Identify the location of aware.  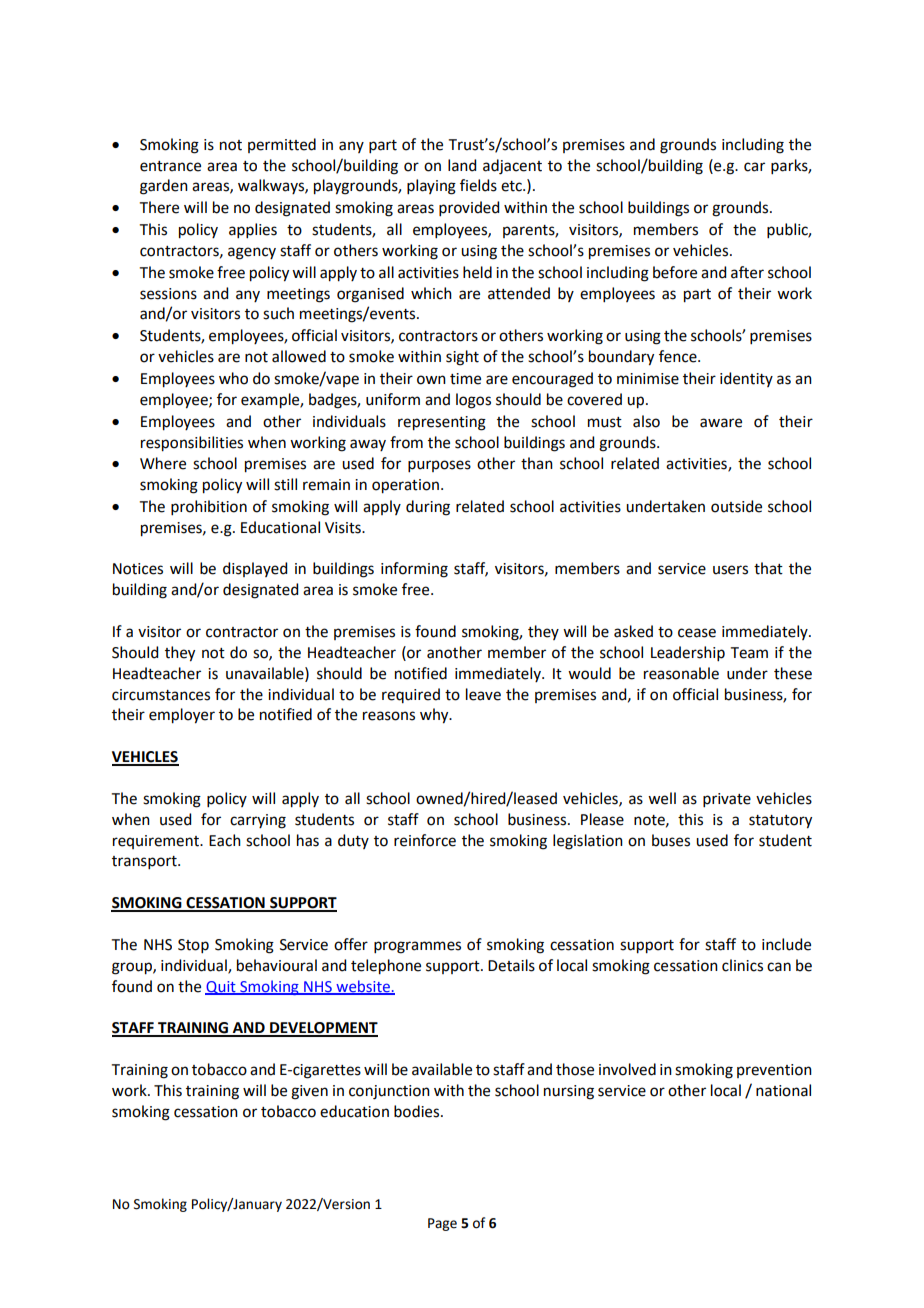
(721, 423).
